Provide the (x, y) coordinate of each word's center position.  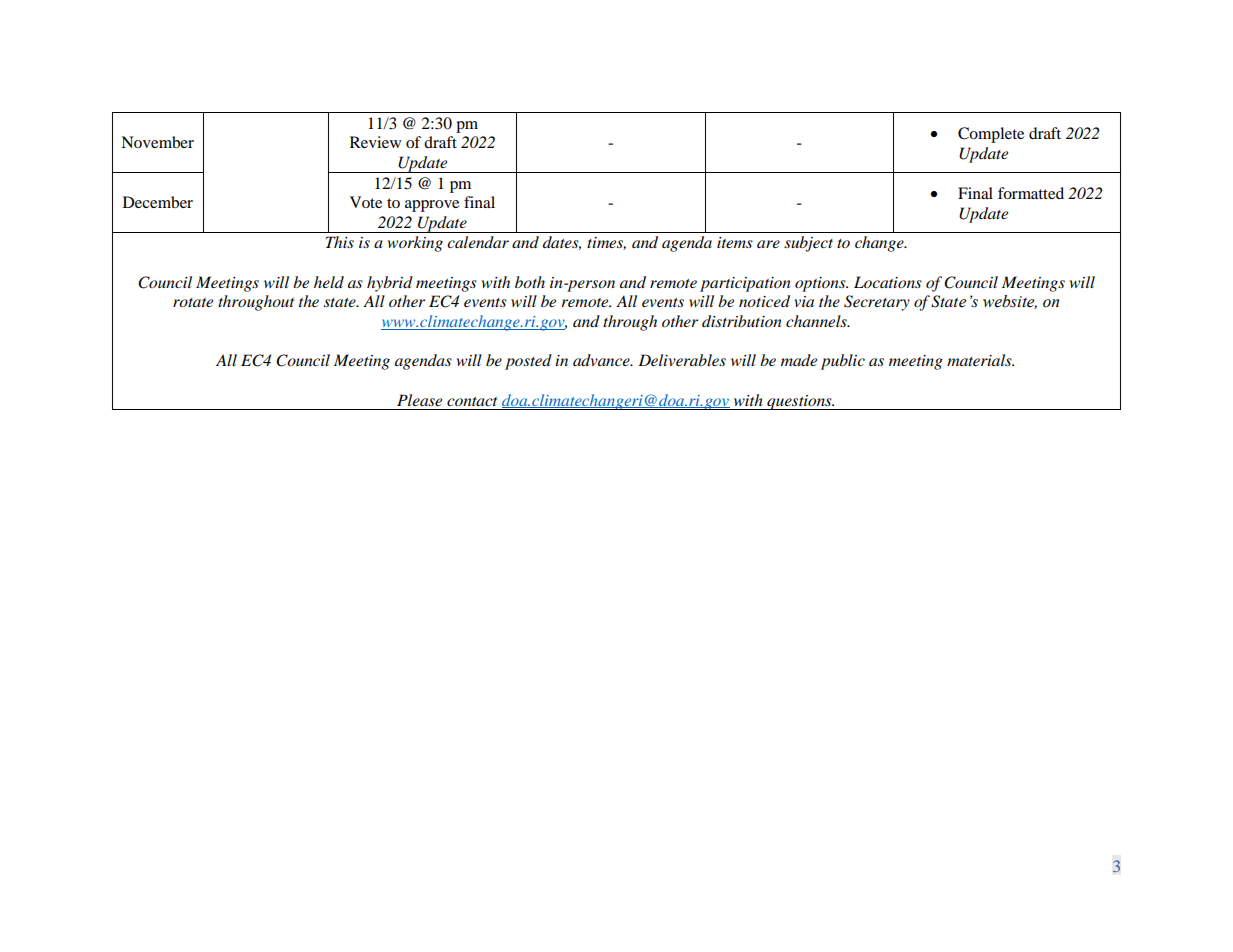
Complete (991, 135)
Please (419, 400)
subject (808, 244)
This (340, 242)
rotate (193, 302)
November (157, 142)
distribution (742, 321)
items (735, 242)
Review (375, 142)
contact (472, 401)
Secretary (877, 303)
